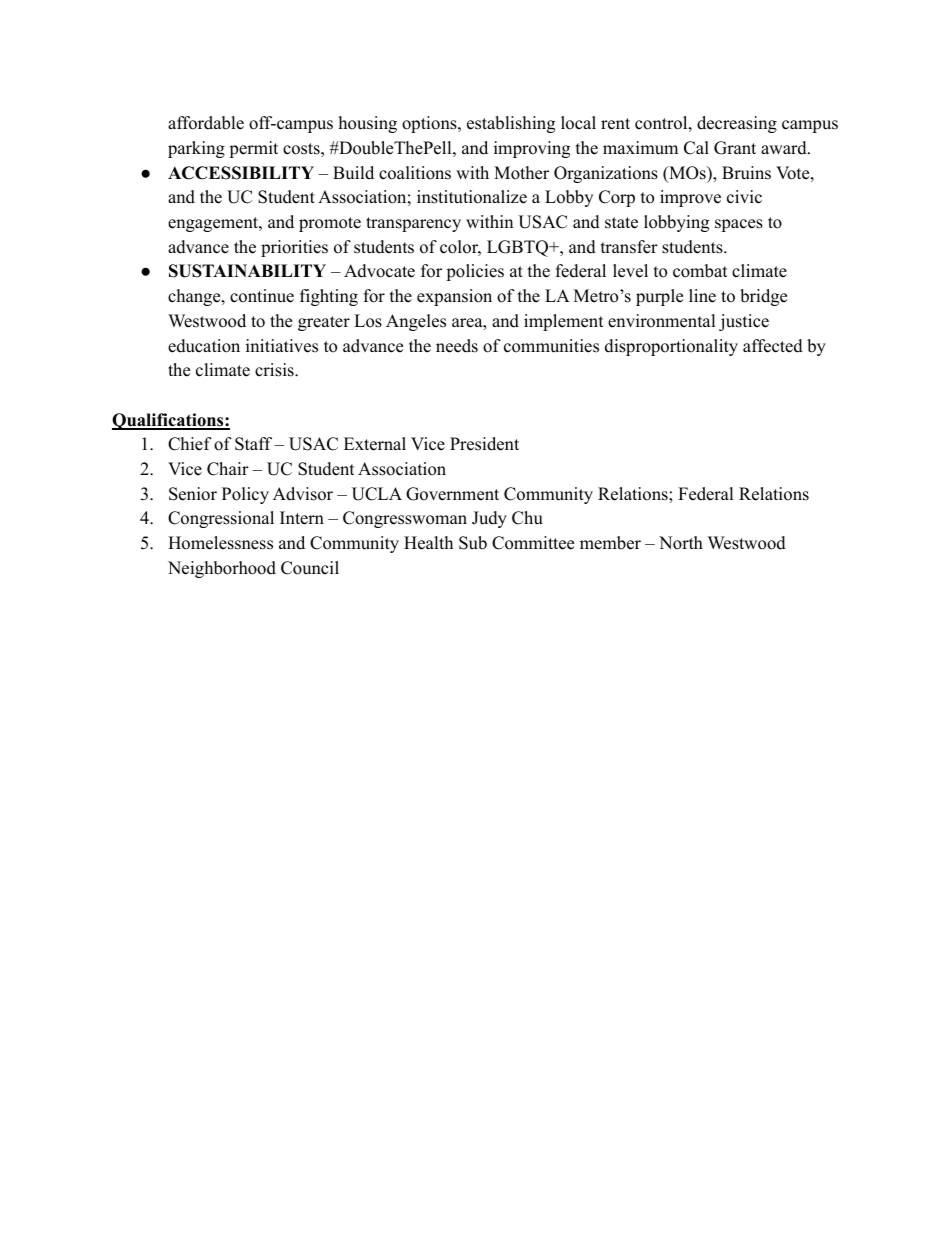  Describe the element at coordinates (511, 124) in the screenshot. I see `establishing` at that location.
